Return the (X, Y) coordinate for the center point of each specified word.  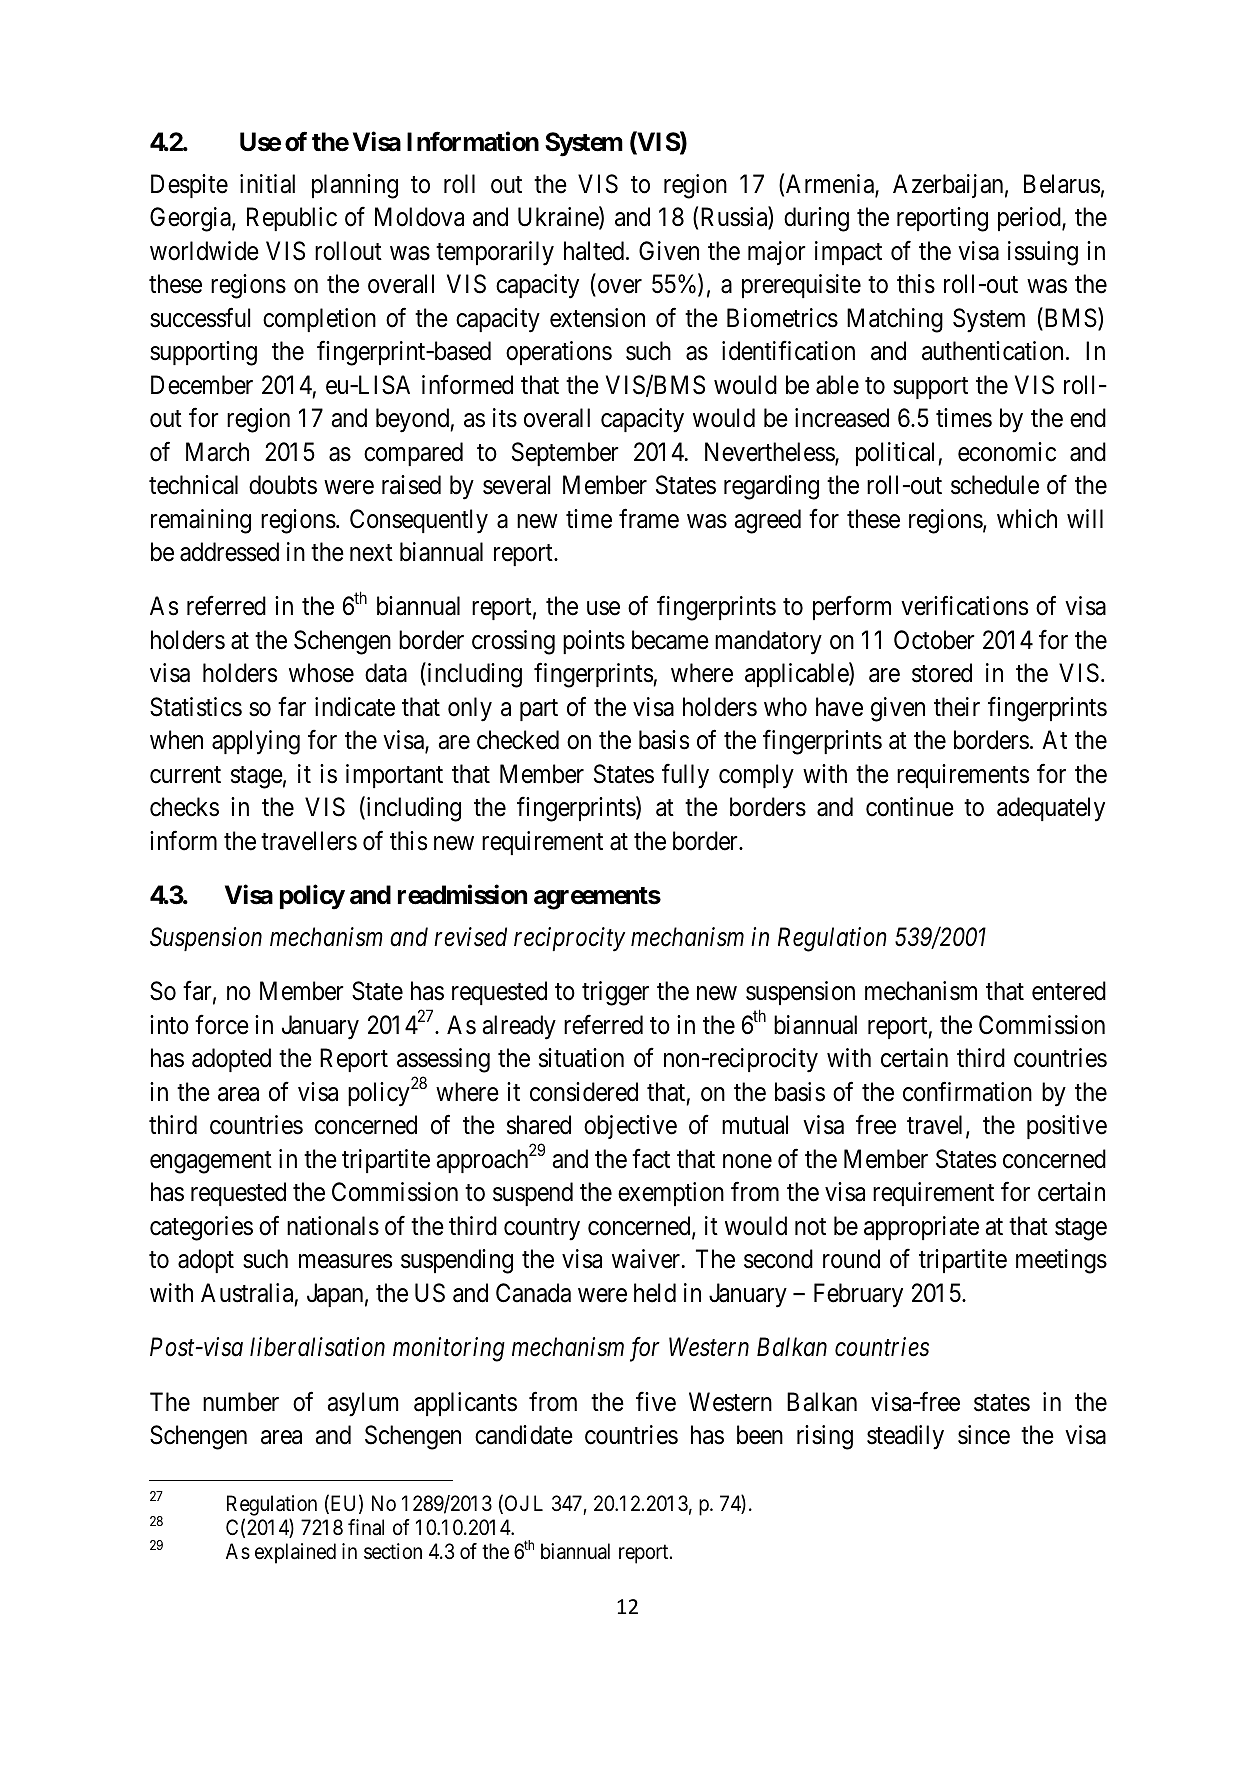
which (1027, 519)
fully (685, 776)
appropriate (921, 1228)
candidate (524, 1435)
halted (595, 251)
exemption (671, 1194)
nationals (333, 1226)
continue (910, 807)
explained (295, 1553)
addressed (229, 552)
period (1030, 219)
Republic (292, 219)
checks (184, 807)
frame (649, 518)
